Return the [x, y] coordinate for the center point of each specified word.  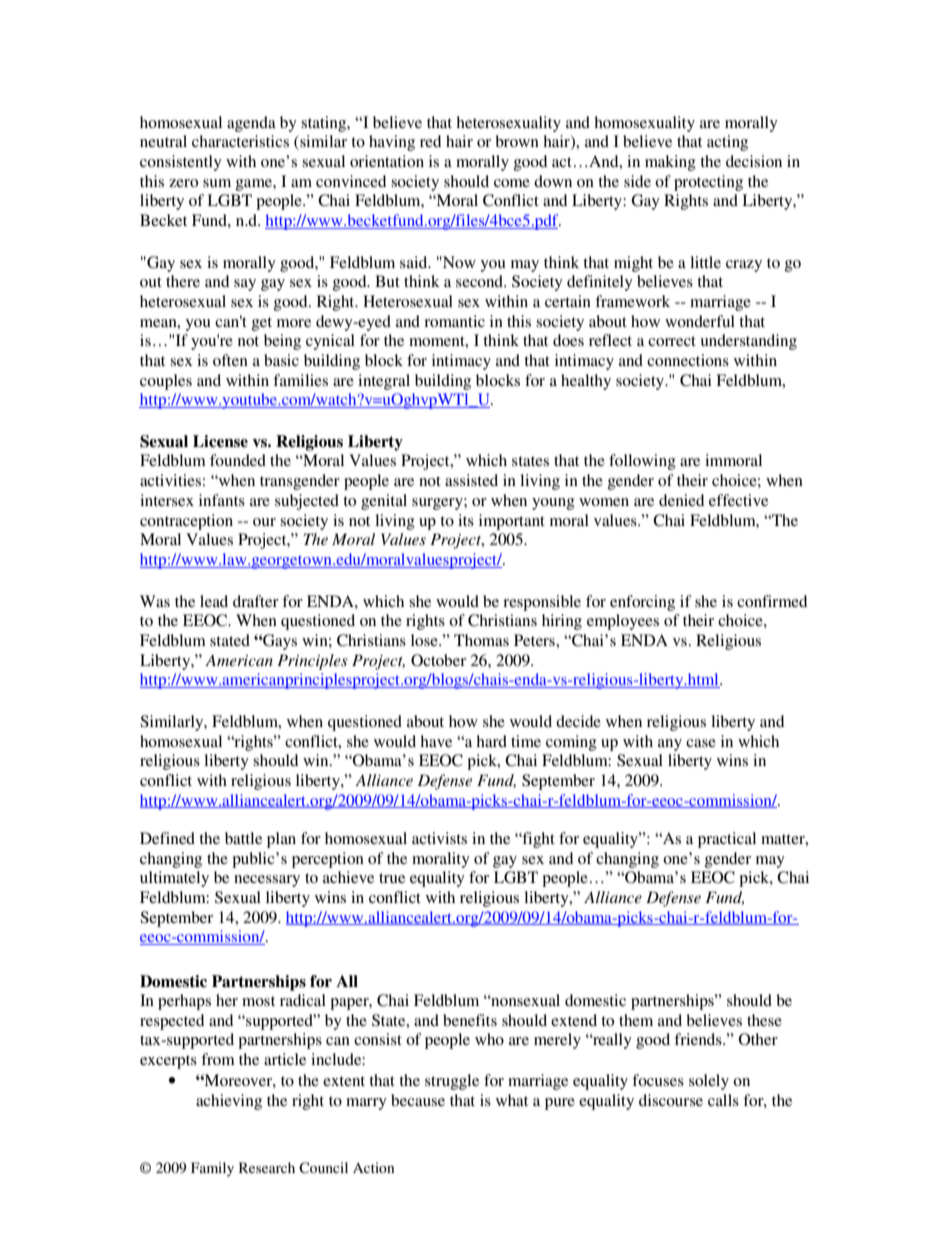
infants [222, 500]
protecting [708, 183]
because [418, 1100]
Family [212, 1169]
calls [723, 1100]
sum [217, 183]
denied [681, 500]
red [430, 141]
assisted [471, 480]
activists [439, 838]
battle [243, 838]
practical [727, 840]
